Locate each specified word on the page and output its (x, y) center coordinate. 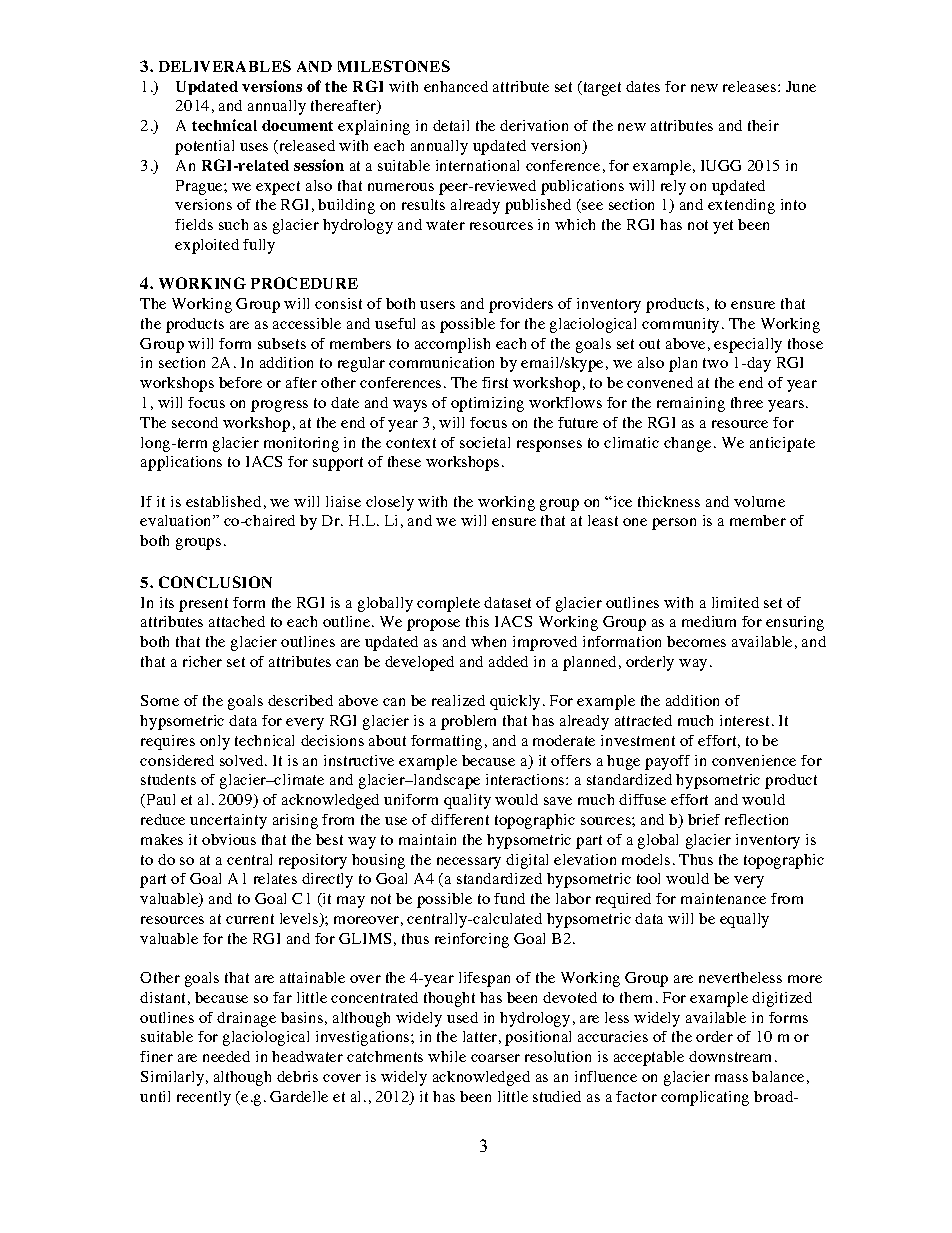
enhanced (456, 86)
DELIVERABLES (225, 66)
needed (226, 1056)
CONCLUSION (215, 582)
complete (448, 604)
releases (751, 86)
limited (735, 602)
